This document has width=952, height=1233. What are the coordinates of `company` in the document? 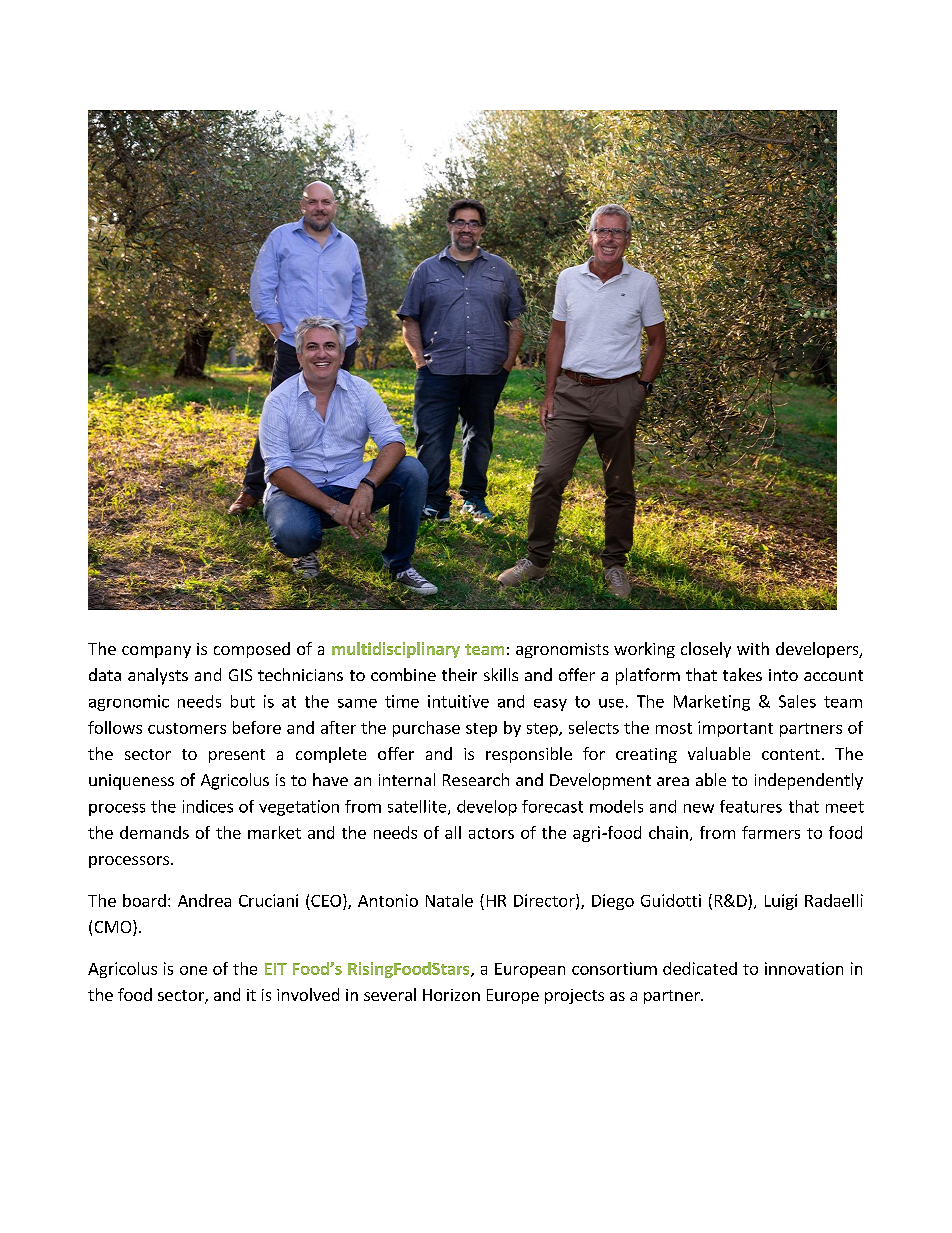 It's located at (156, 652).
